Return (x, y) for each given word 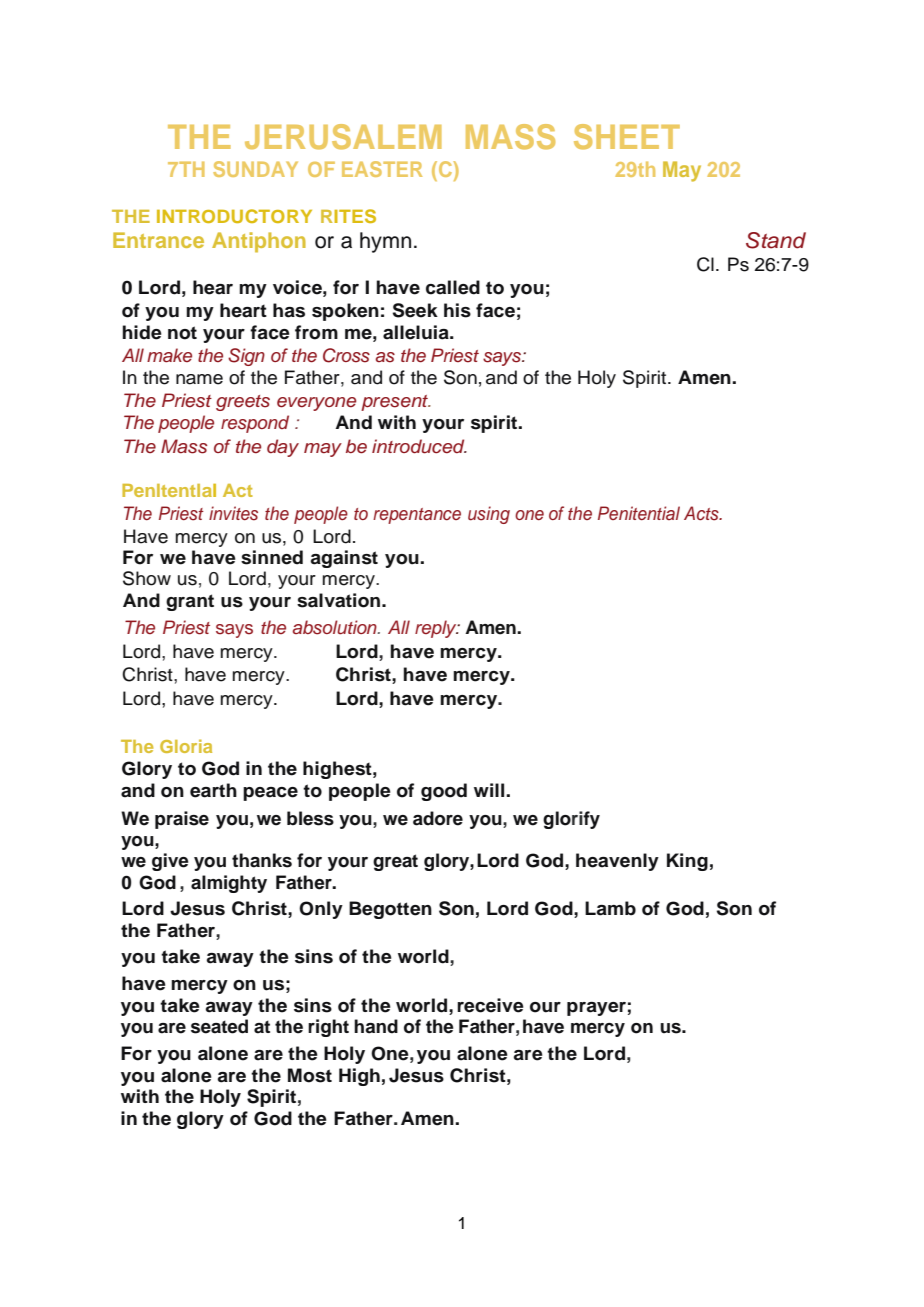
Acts (702, 513)
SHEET (627, 137)
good (444, 792)
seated (219, 1026)
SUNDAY (255, 169)
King (687, 862)
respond (255, 424)
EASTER (382, 169)
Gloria (186, 746)
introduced (419, 446)
